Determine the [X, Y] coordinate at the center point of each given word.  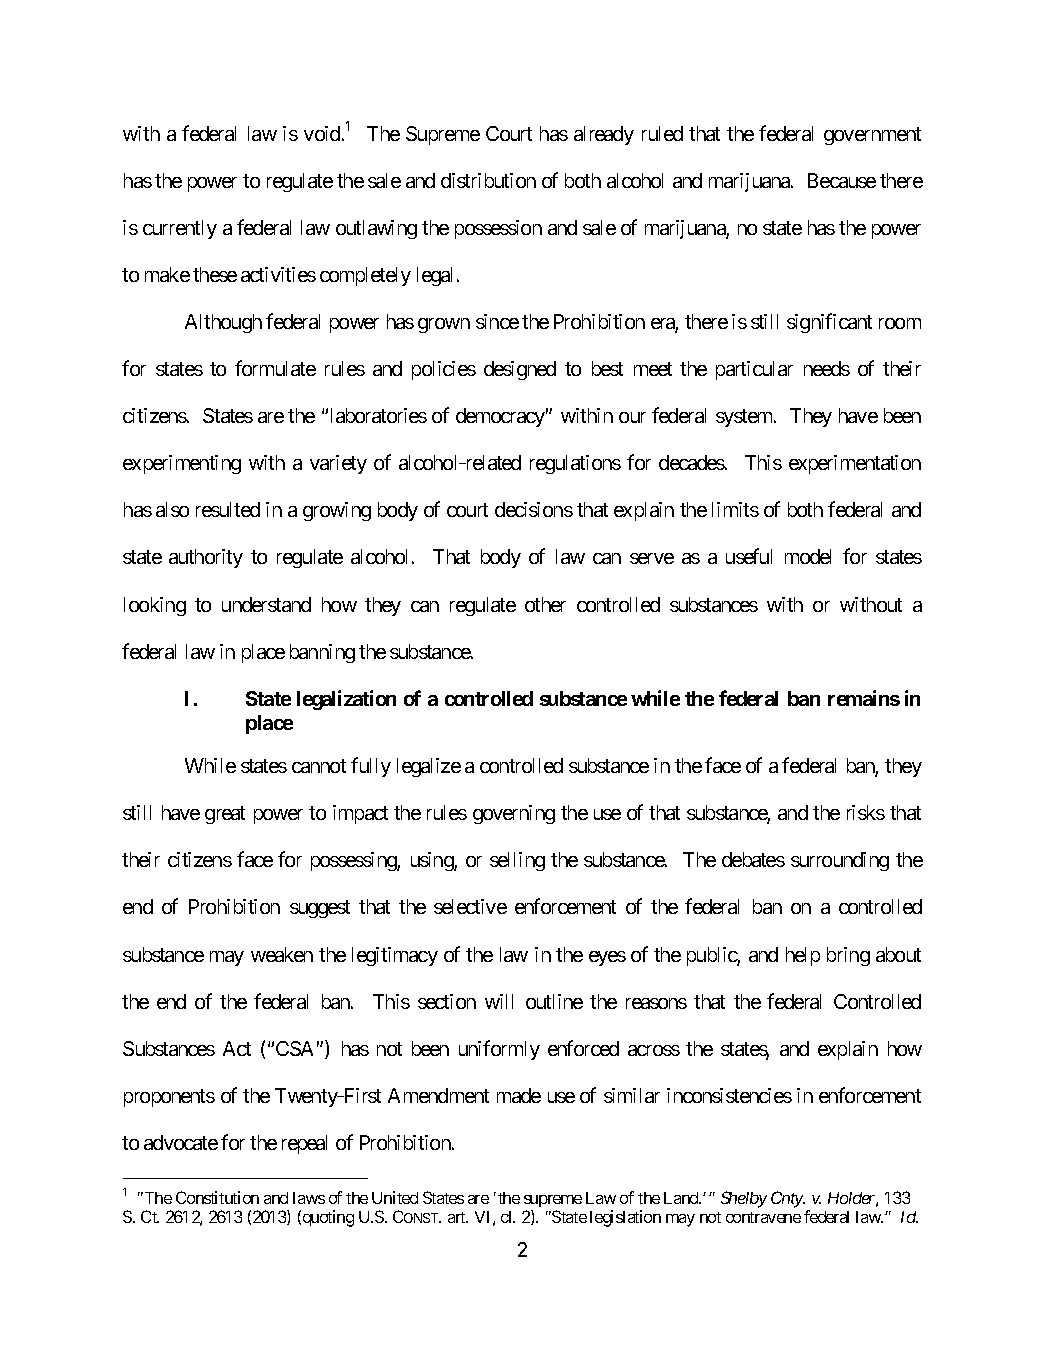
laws [309, 1198]
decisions [534, 509]
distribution [488, 180]
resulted [228, 509]
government [872, 136]
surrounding [840, 861]
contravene [763, 1217]
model [808, 556]
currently [180, 229]
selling [517, 861]
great [225, 815]
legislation [625, 1218]
